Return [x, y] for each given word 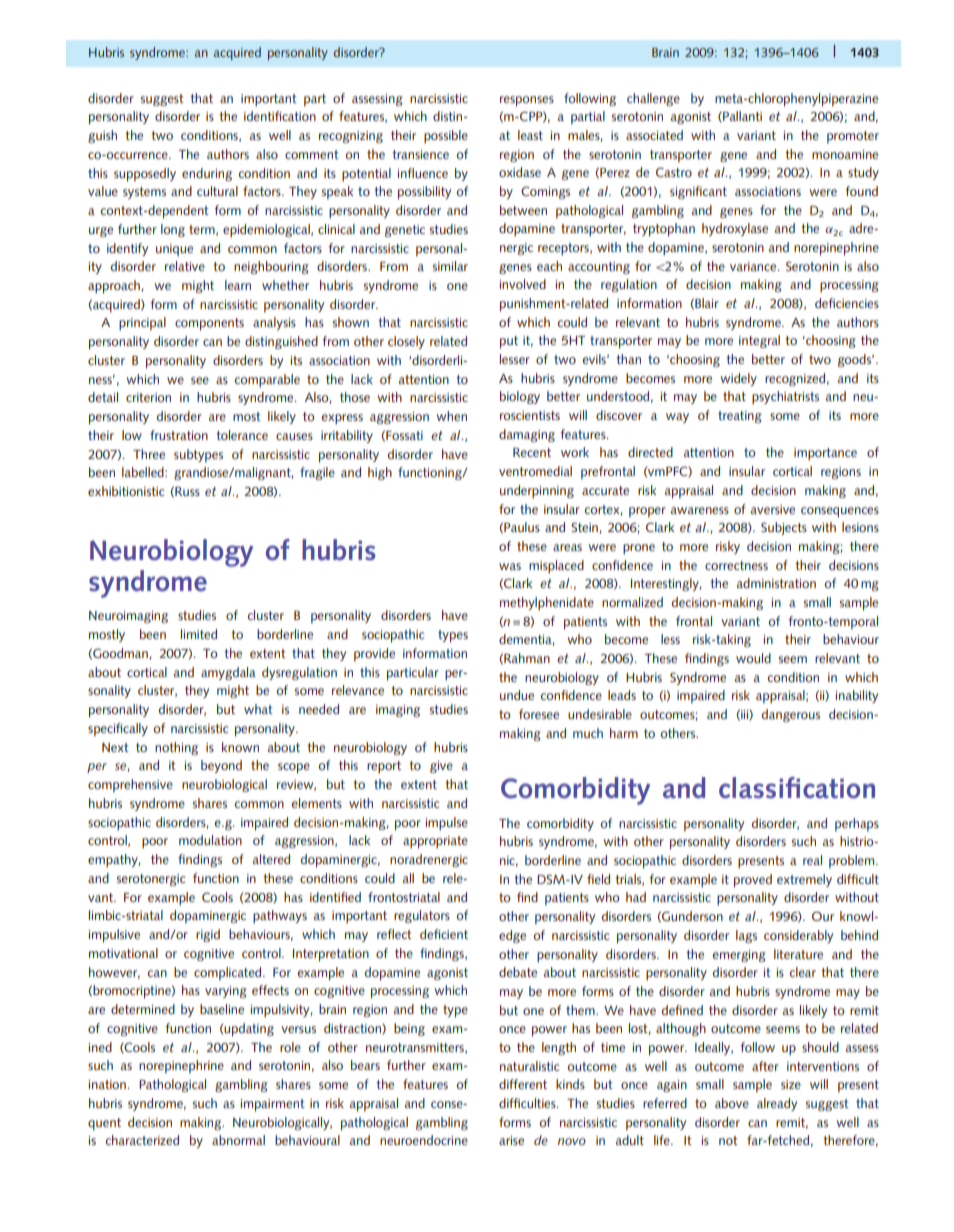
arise [511, 1140]
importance [825, 454]
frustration [179, 435]
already [777, 1104]
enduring [207, 174]
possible [446, 137]
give [441, 767]
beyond [221, 766]
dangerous [791, 715]
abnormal [238, 1140]
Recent [532, 452]
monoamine [845, 154]
